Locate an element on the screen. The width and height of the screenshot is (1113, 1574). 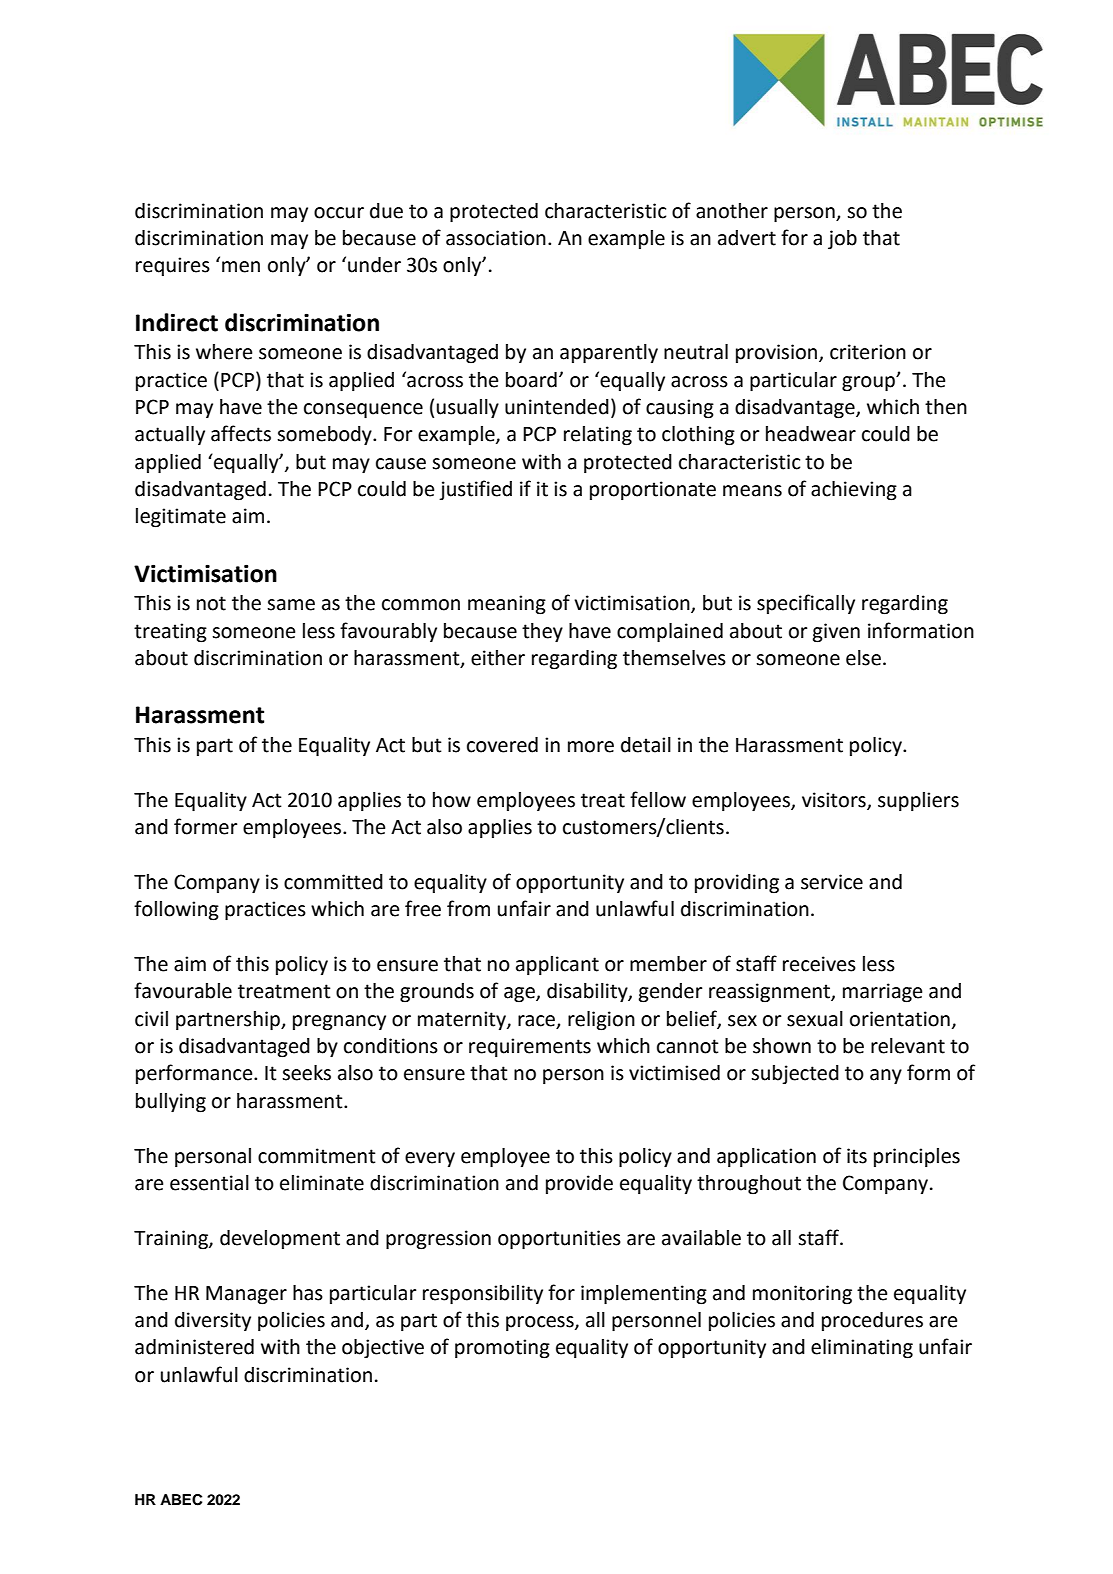
requires is located at coordinates (173, 266).
